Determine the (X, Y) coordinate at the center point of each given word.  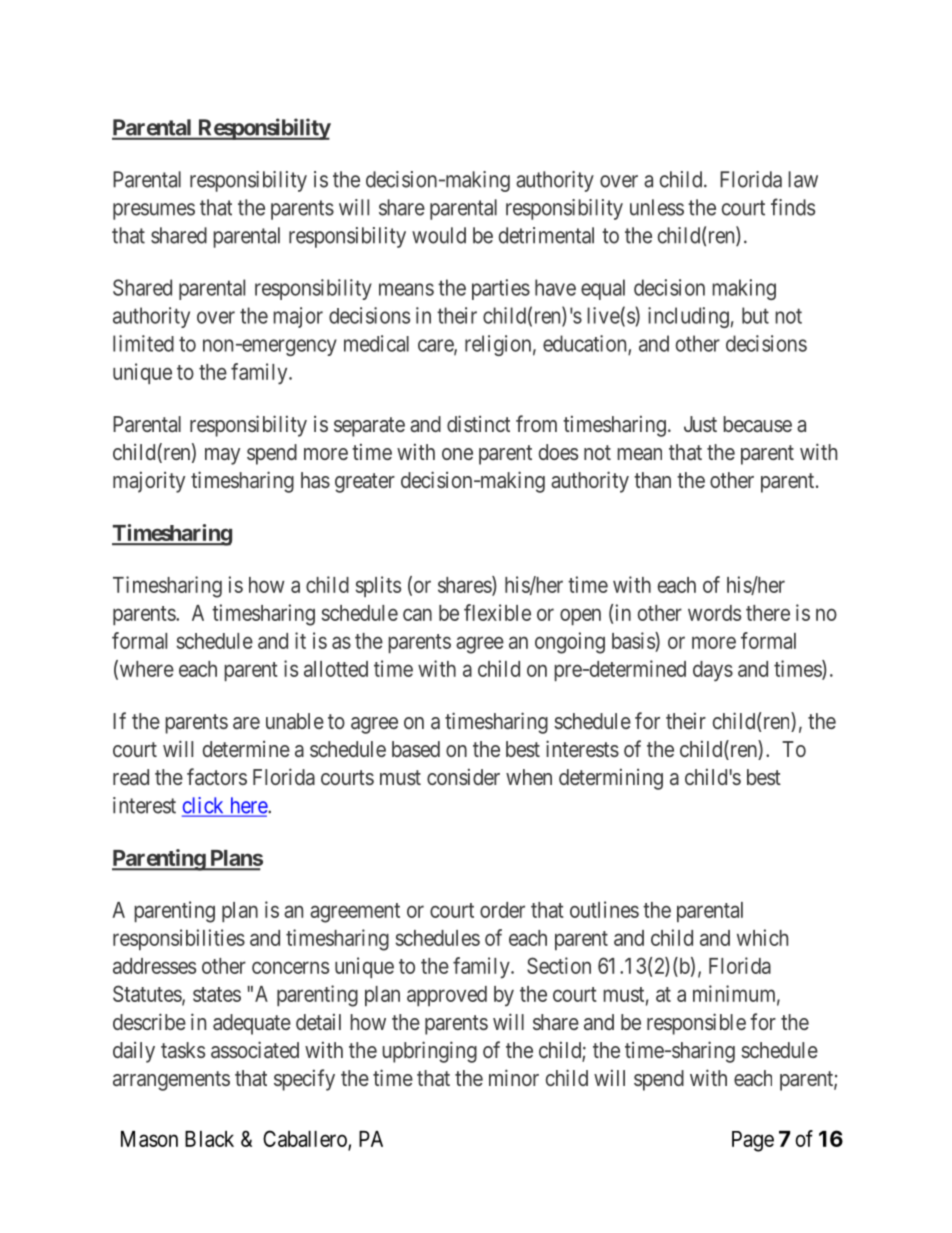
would (439, 235)
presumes (154, 211)
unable (295, 721)
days (713, 671)
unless (657, 207)
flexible (497, 612)
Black (209, 1139)
